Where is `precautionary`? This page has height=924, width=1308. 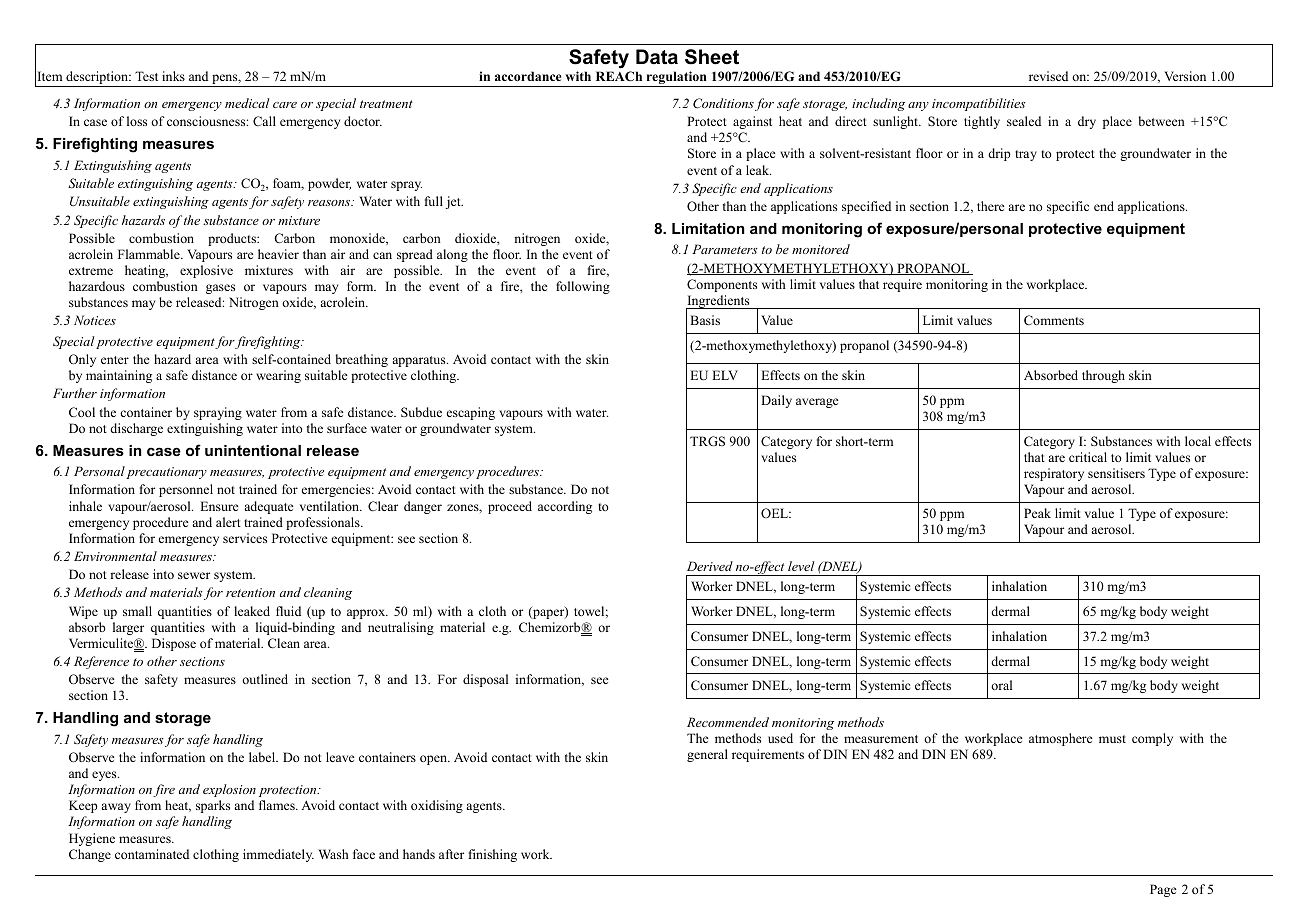 precautionary is located at coordinates (166, 473).
